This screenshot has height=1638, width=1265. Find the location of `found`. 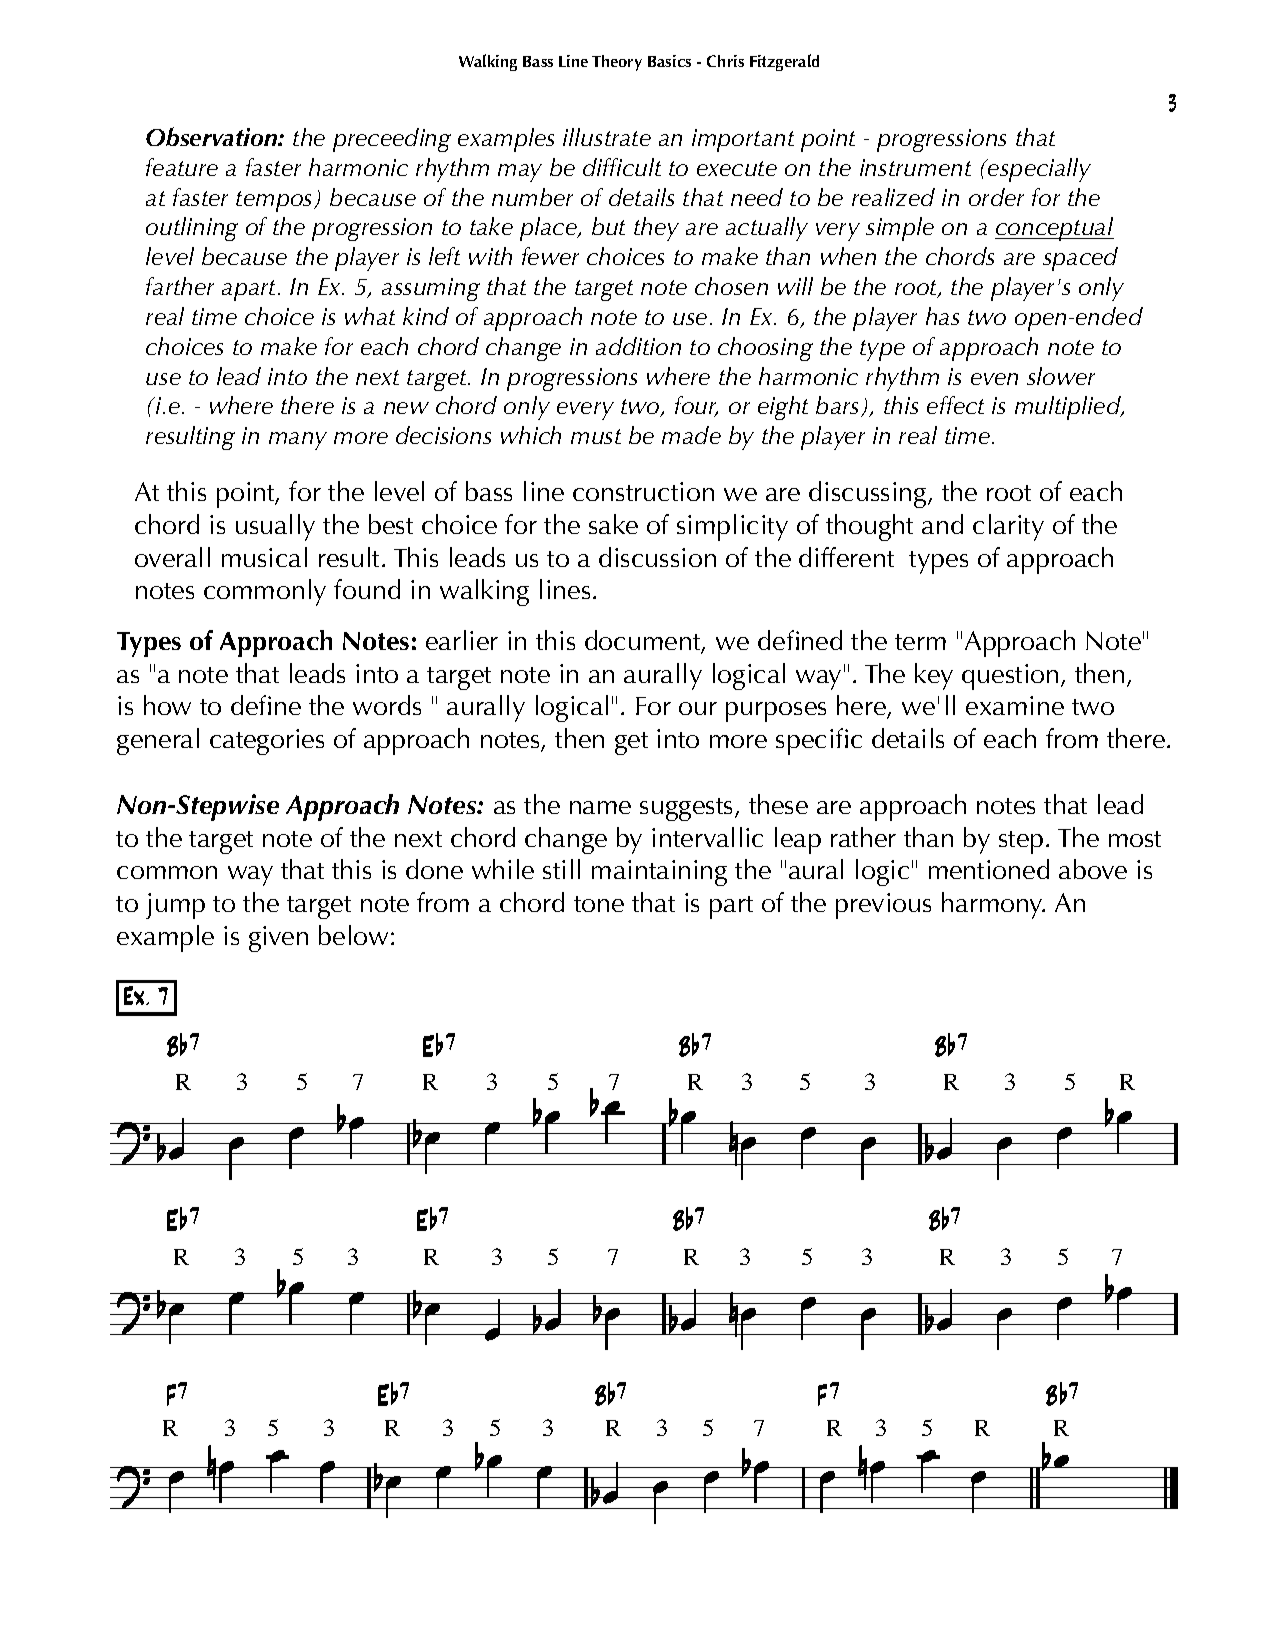

found is located at coordinates (367, 589).
